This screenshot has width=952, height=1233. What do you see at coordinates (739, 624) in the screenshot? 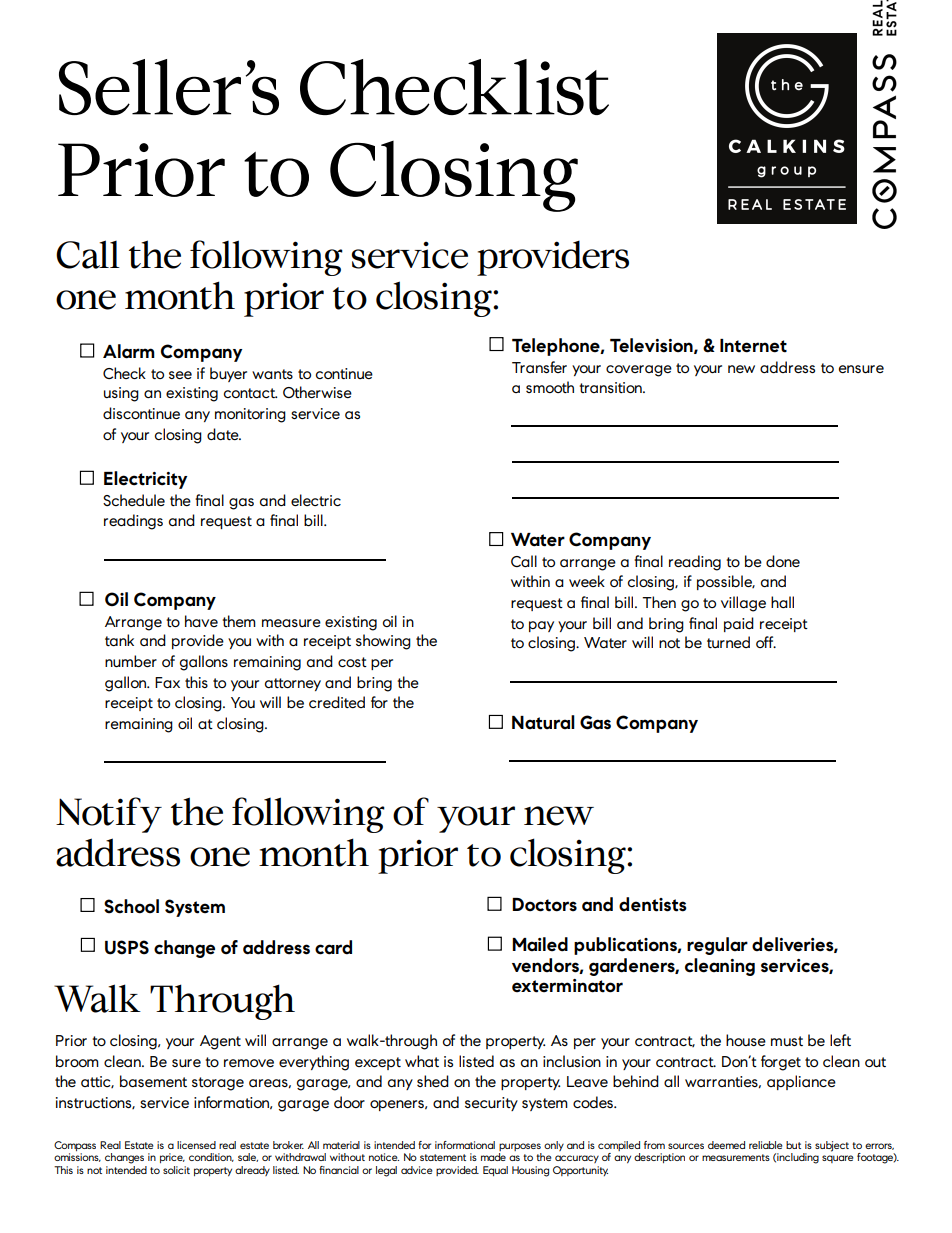
I see `paid` at bounding box center [739, 624].
